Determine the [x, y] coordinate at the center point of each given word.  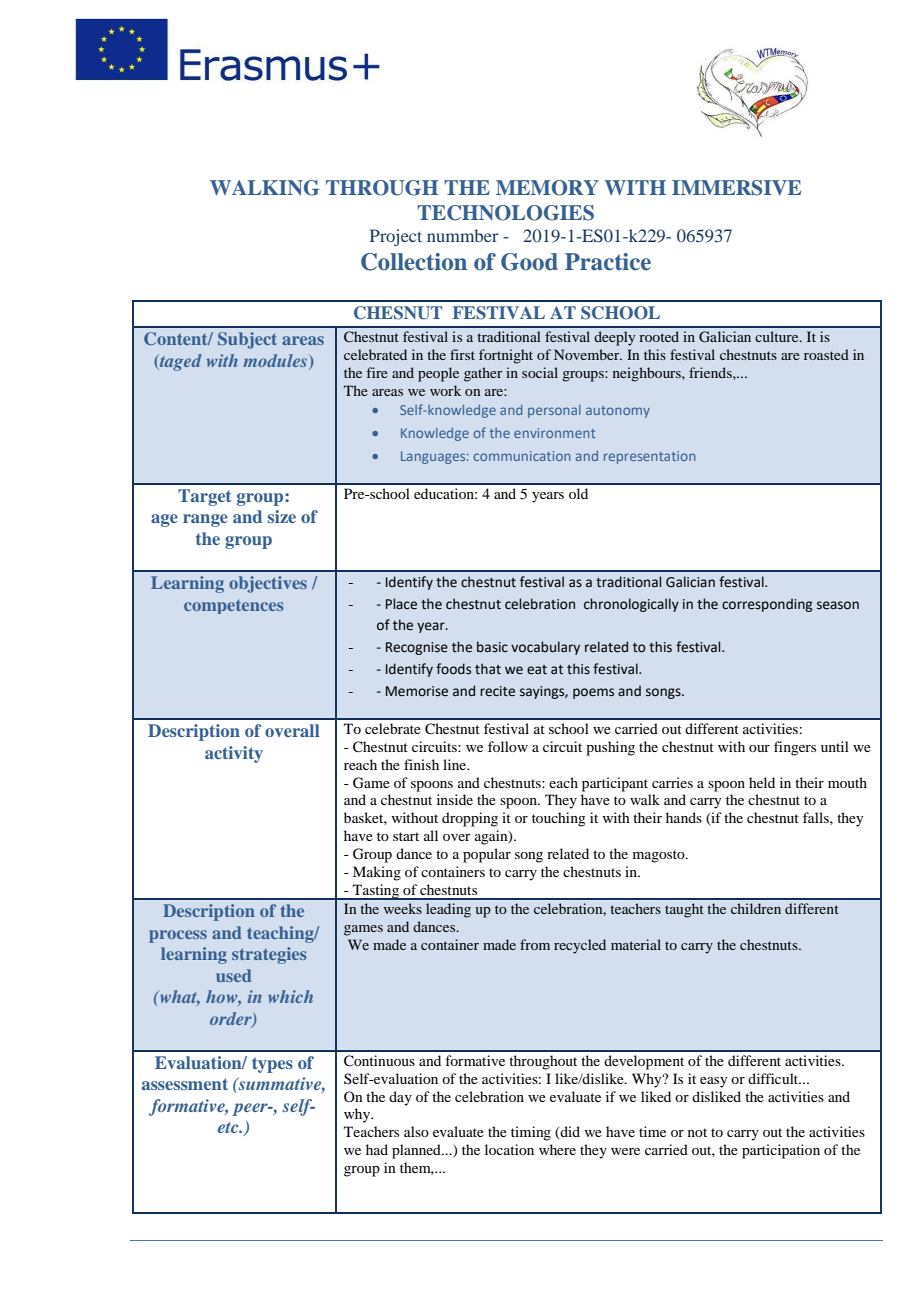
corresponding [767, 605]
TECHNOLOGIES [505, 213]
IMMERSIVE [736, 188]
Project [396, 237]
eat [537, 670]
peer [251, 1109]
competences [234, 607]
